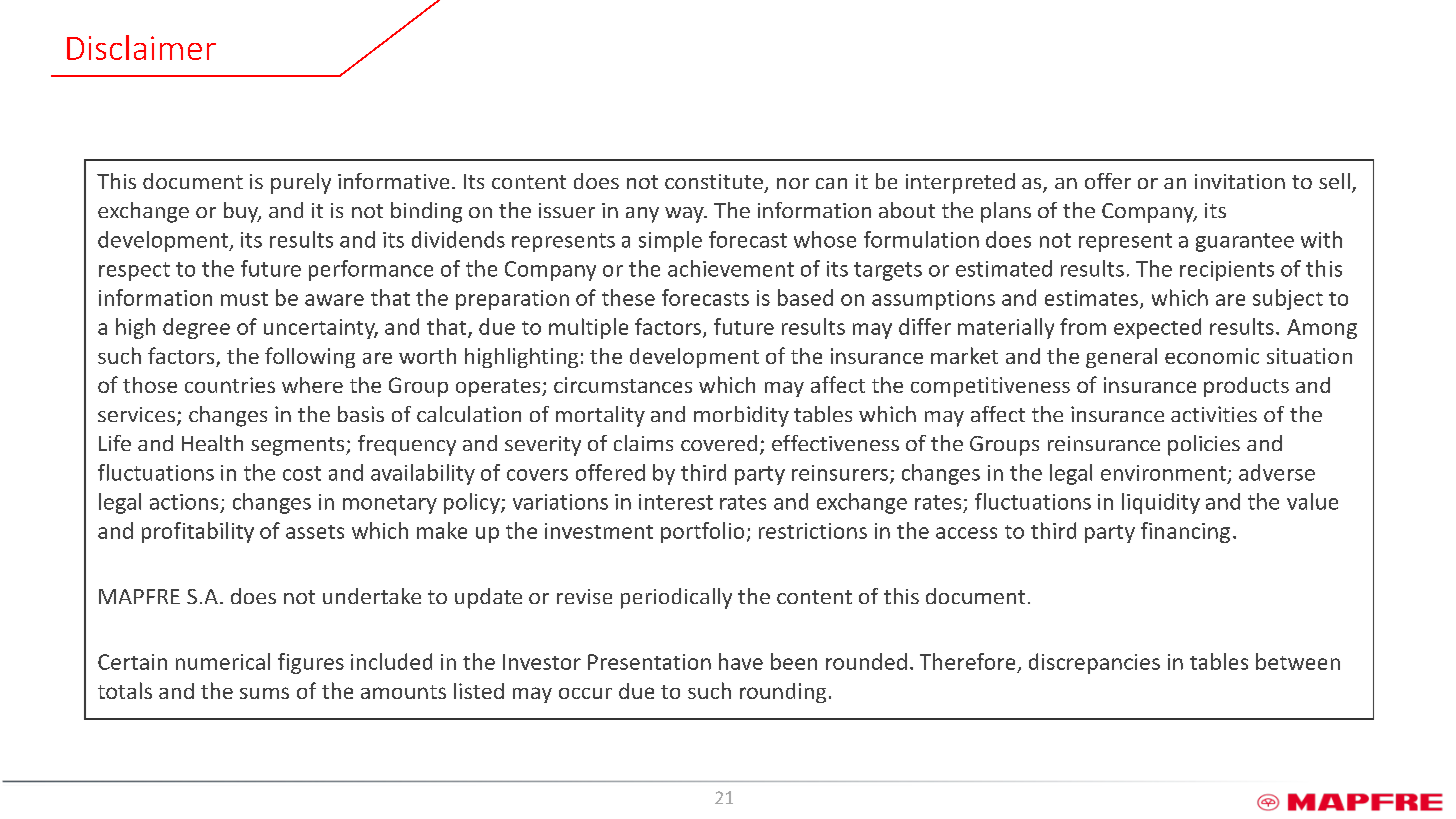 This screenshot has width=1456, height=819. Describe the element at coordinates (714, 181) in the screenshot. I see `constitute` at that location.
